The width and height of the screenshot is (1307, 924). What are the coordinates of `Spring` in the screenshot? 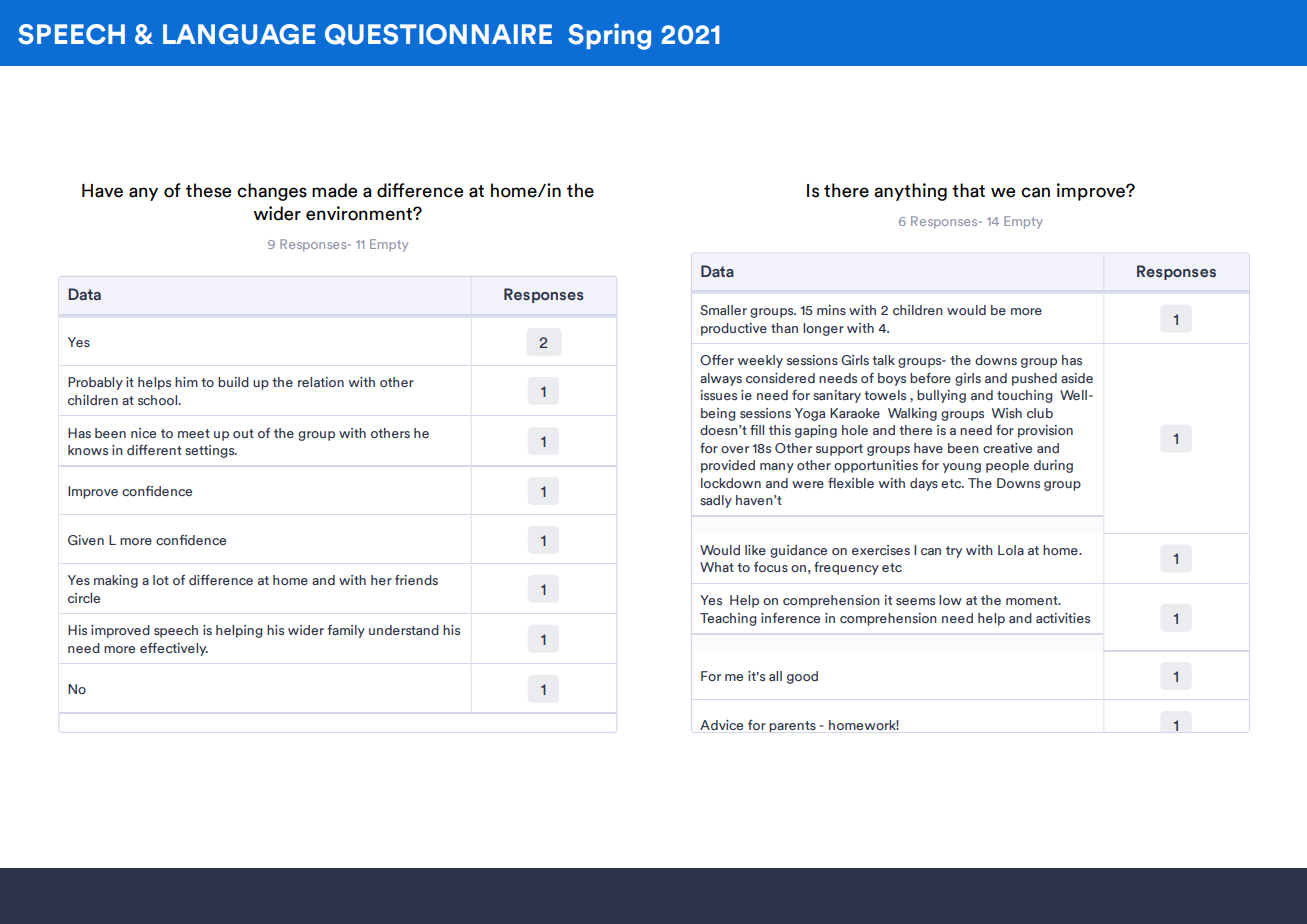 It's located at (609, 36).
